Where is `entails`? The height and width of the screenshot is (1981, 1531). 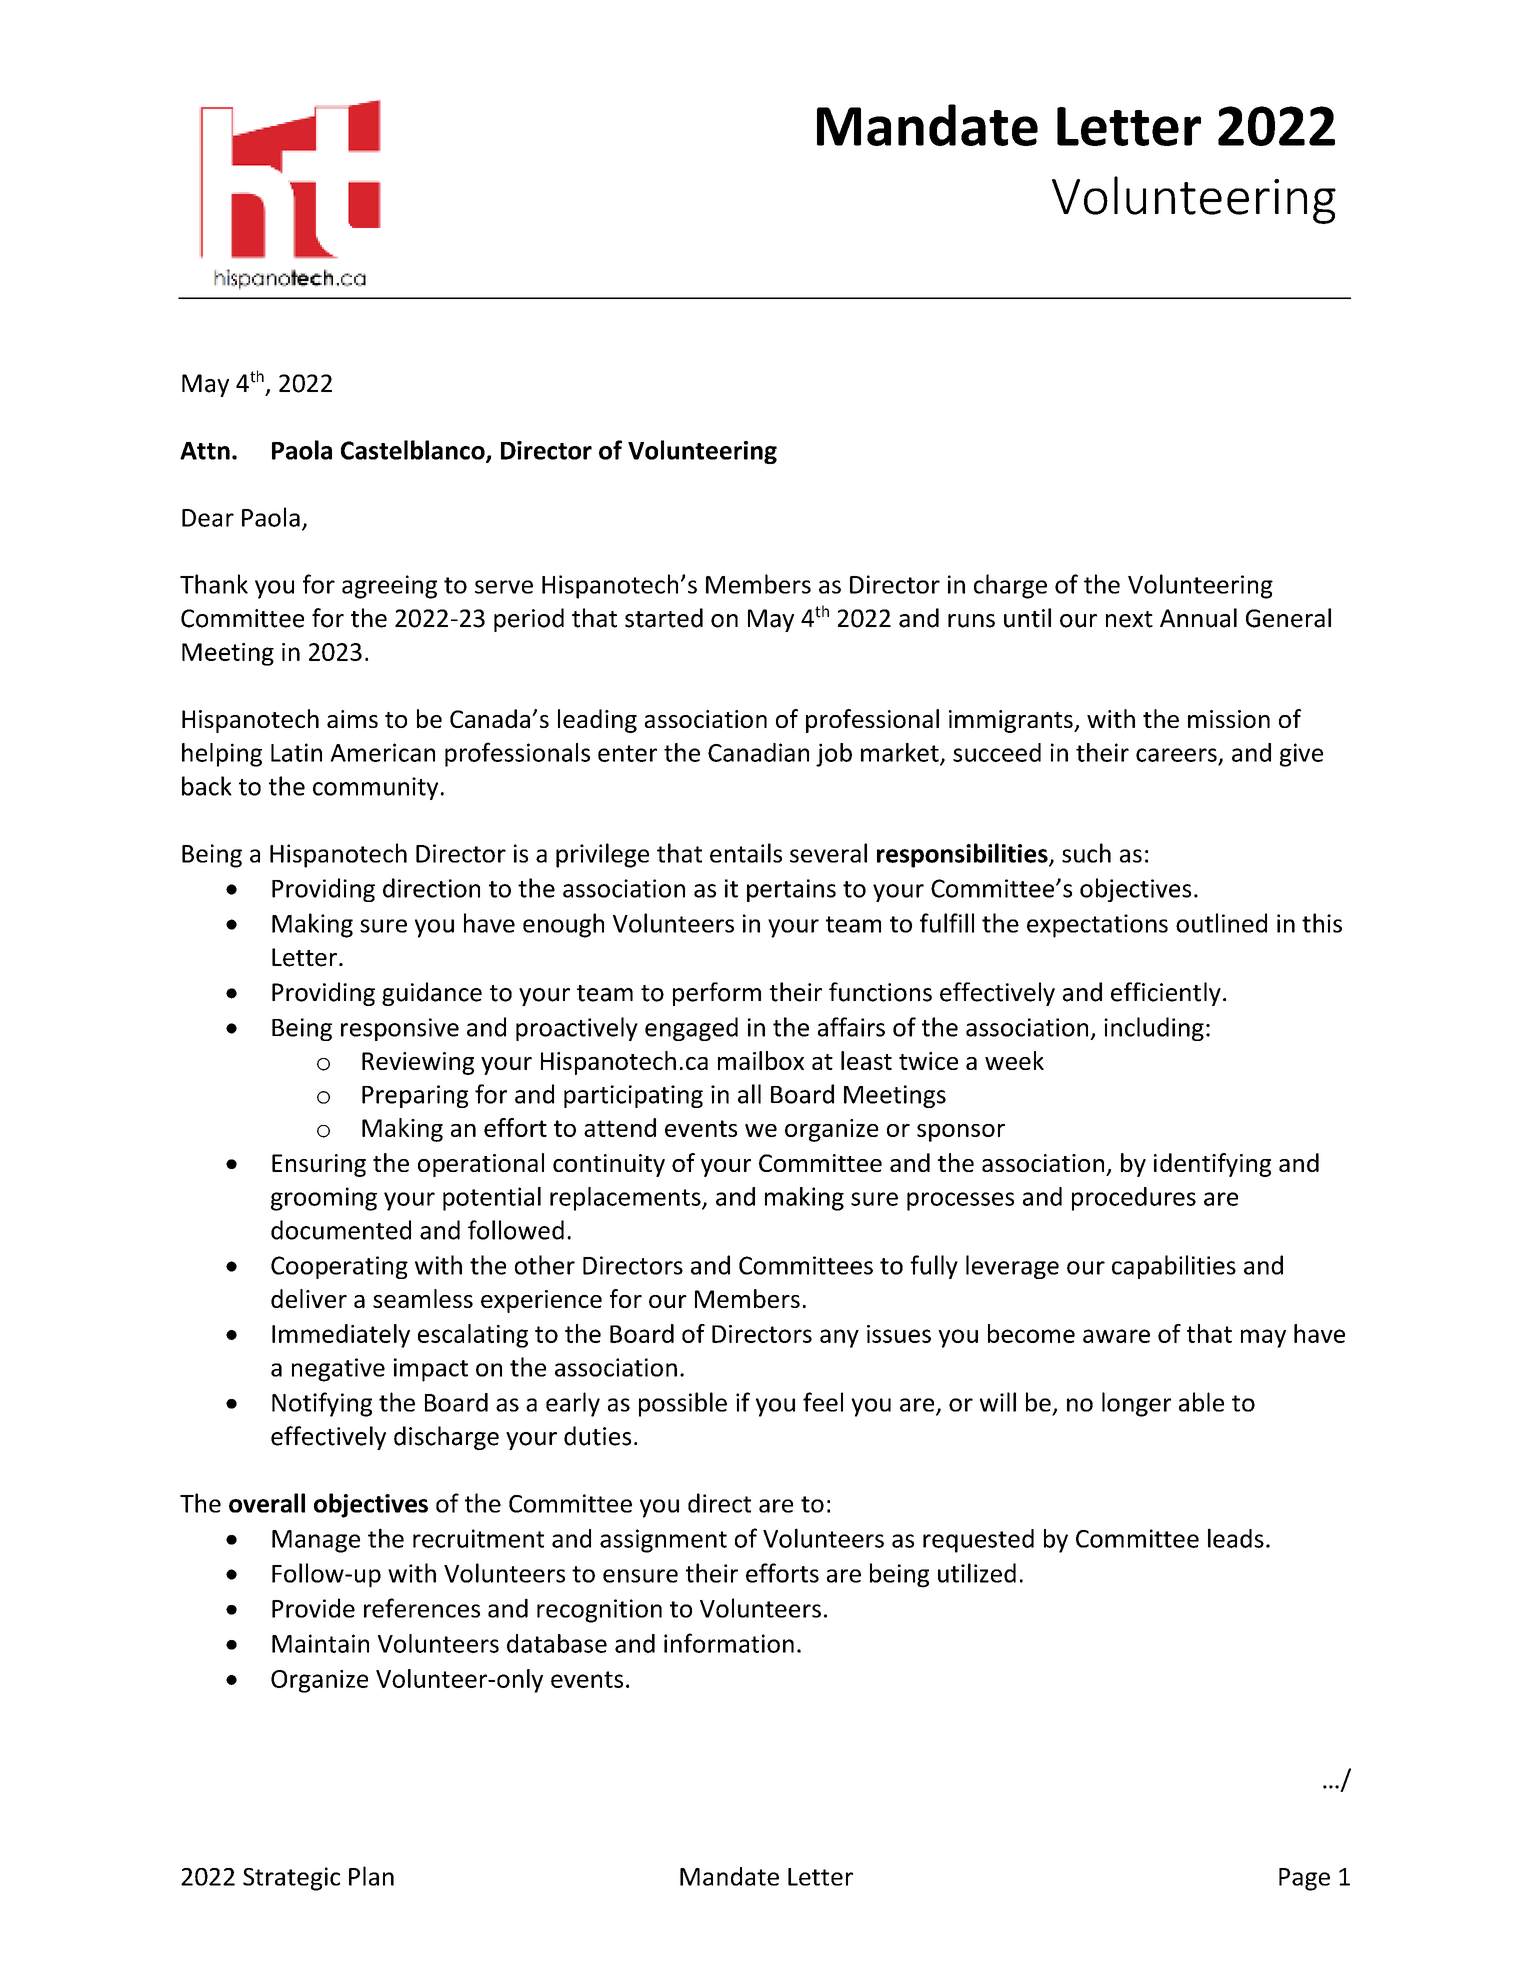
entails is located at coordinates (746, 853).
